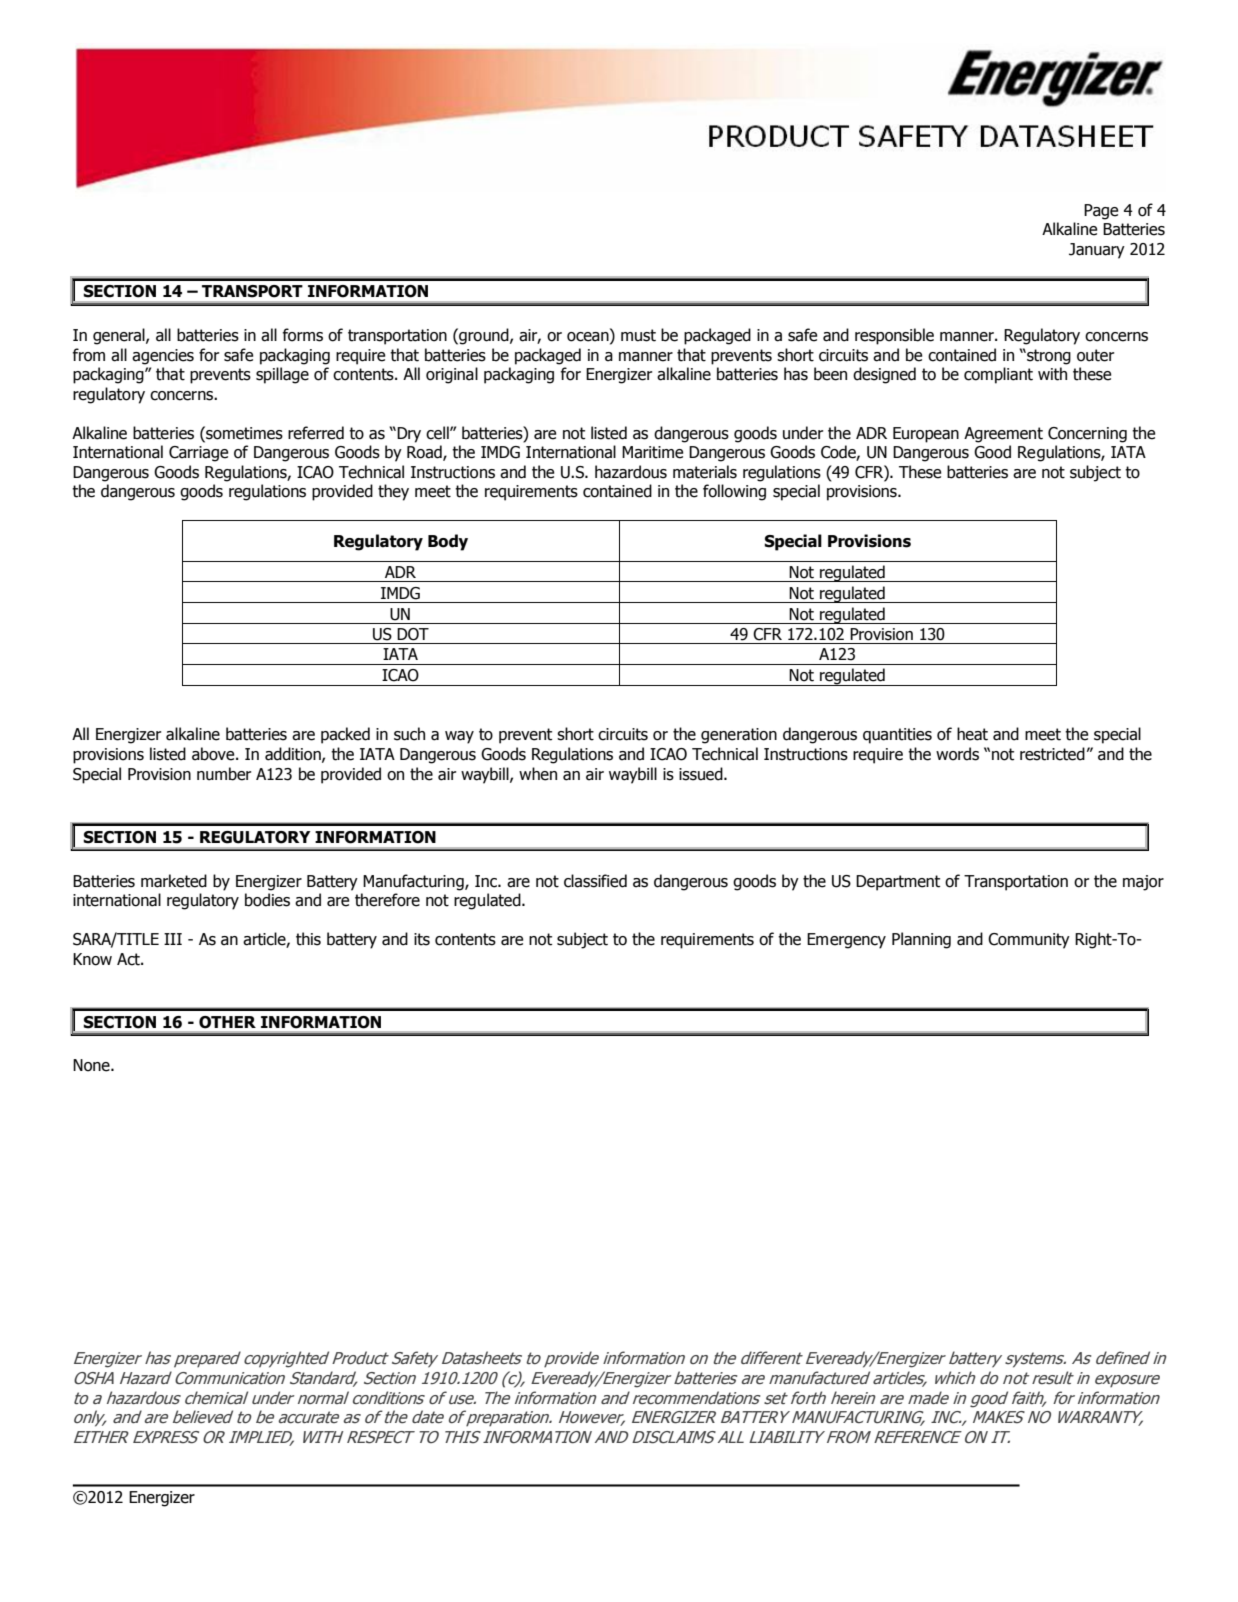 This screenshot has height=1602, width=1238. What do you see at coordinates (227, 1022) in the screenshot?
I see `OTHER` at bounding box center [227, 1022].
